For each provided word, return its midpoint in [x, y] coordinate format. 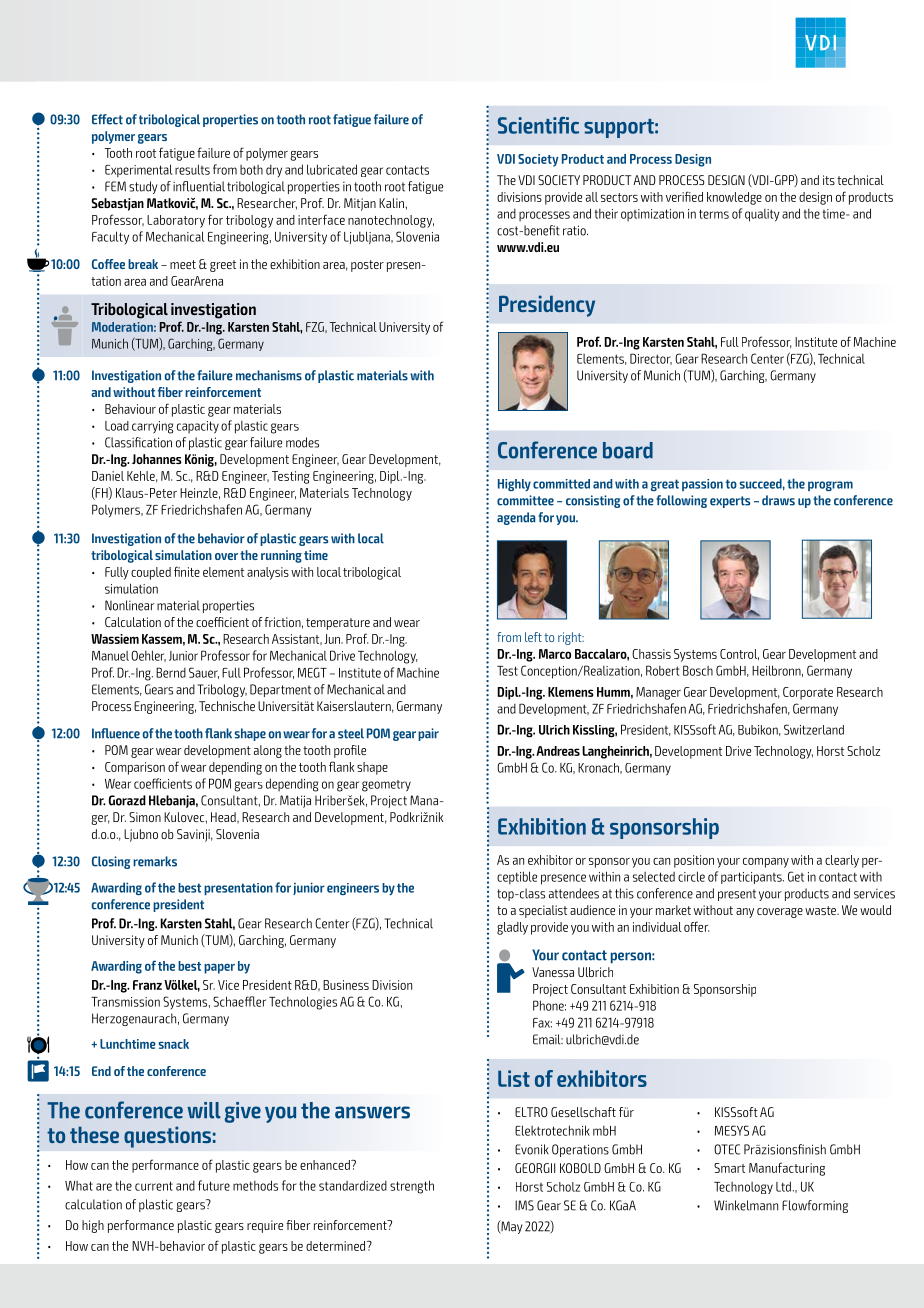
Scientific [538, 125]
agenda [516, 518]
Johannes [157, 459]
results [192, 169]
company [766, 863]
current [154, 1186]
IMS [524, 1205]
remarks [155, 861]
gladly [512, 928]
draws [778, 500]
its [829, 180]
